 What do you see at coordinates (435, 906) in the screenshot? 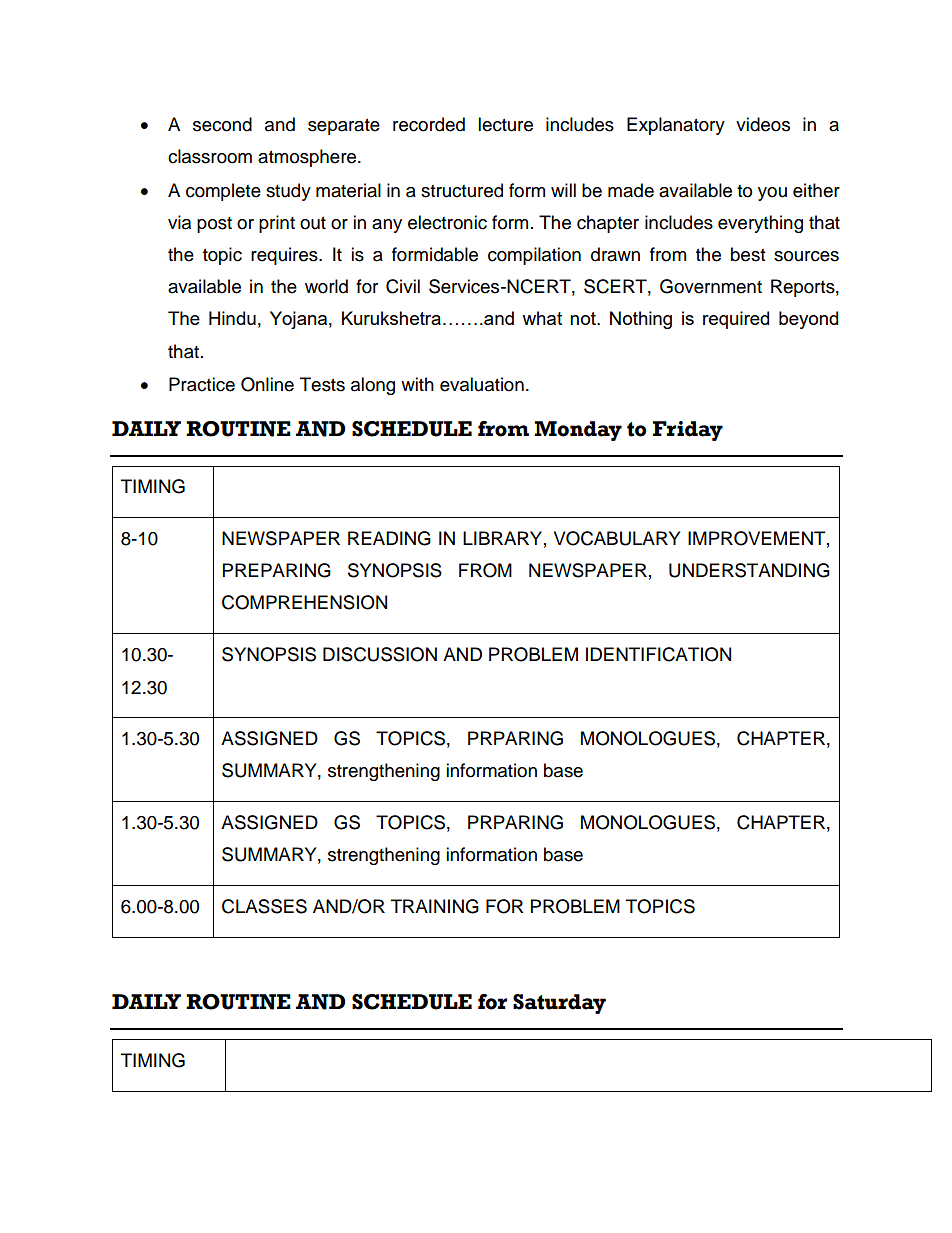
I see `TRAINING` at bounding box center [435, 906].
